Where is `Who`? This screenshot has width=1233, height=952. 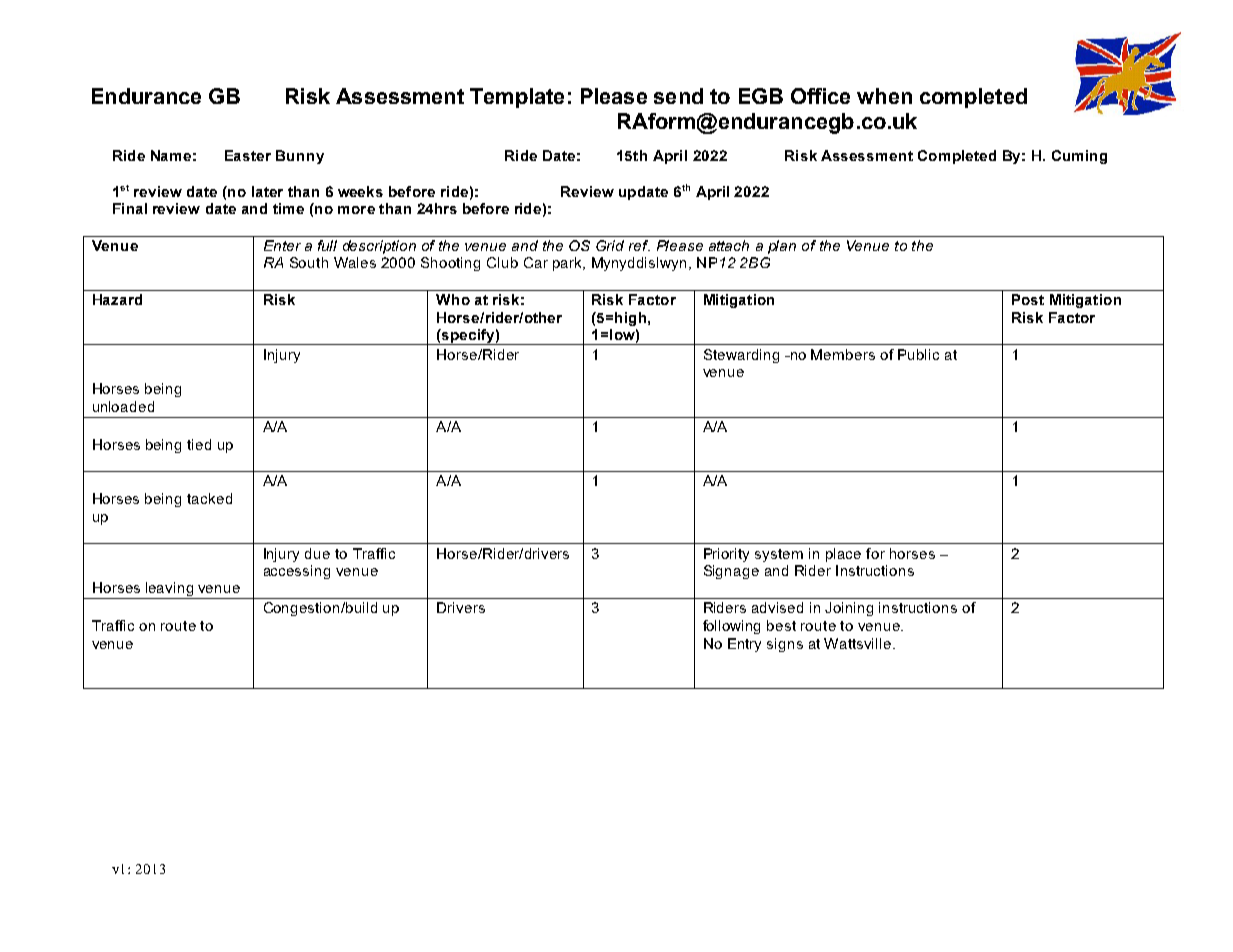
Who is located at coordinates (453, 299).
